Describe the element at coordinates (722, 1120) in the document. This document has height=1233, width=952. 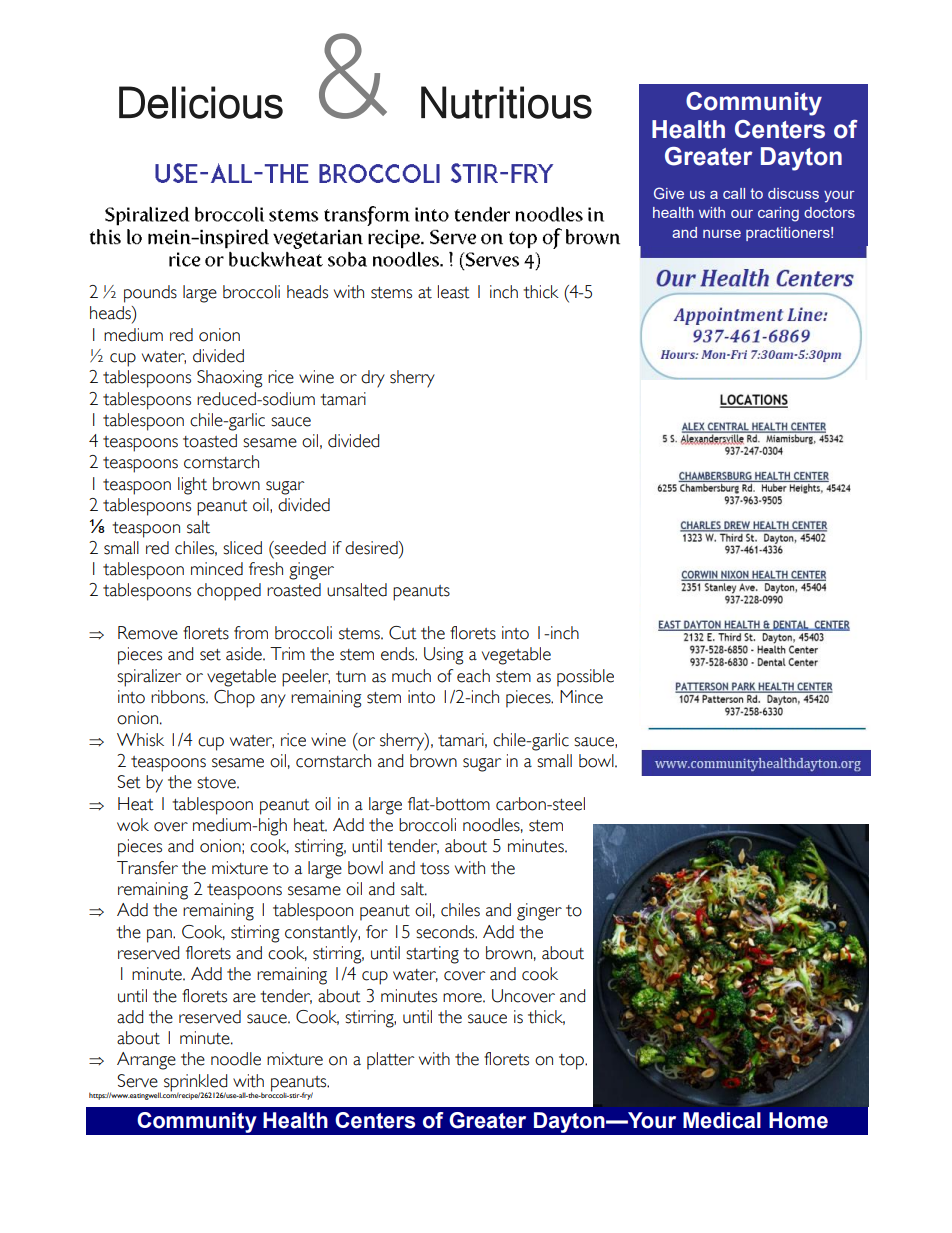
I see `Medical` at that location.
